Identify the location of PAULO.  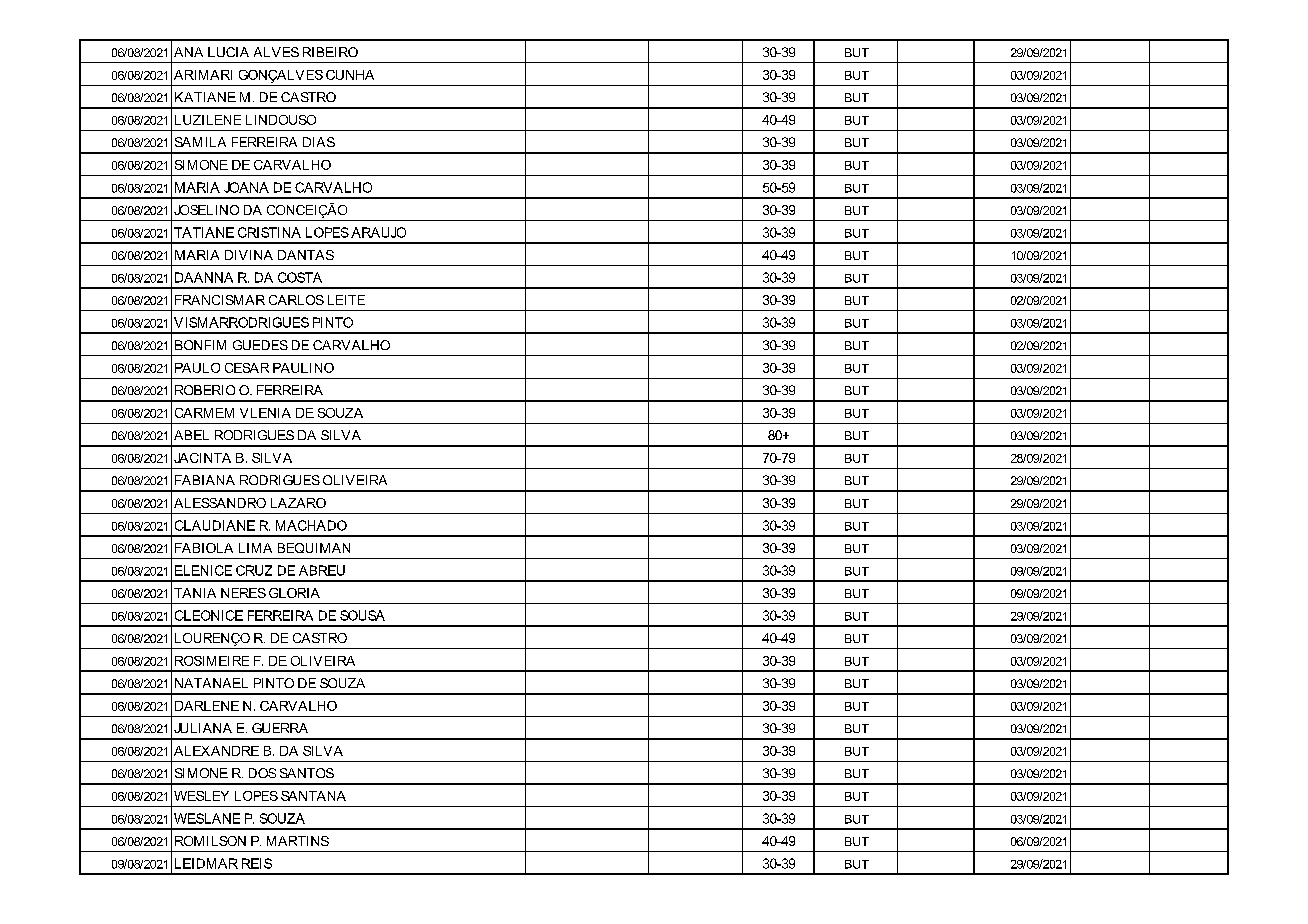
(197, 368).
